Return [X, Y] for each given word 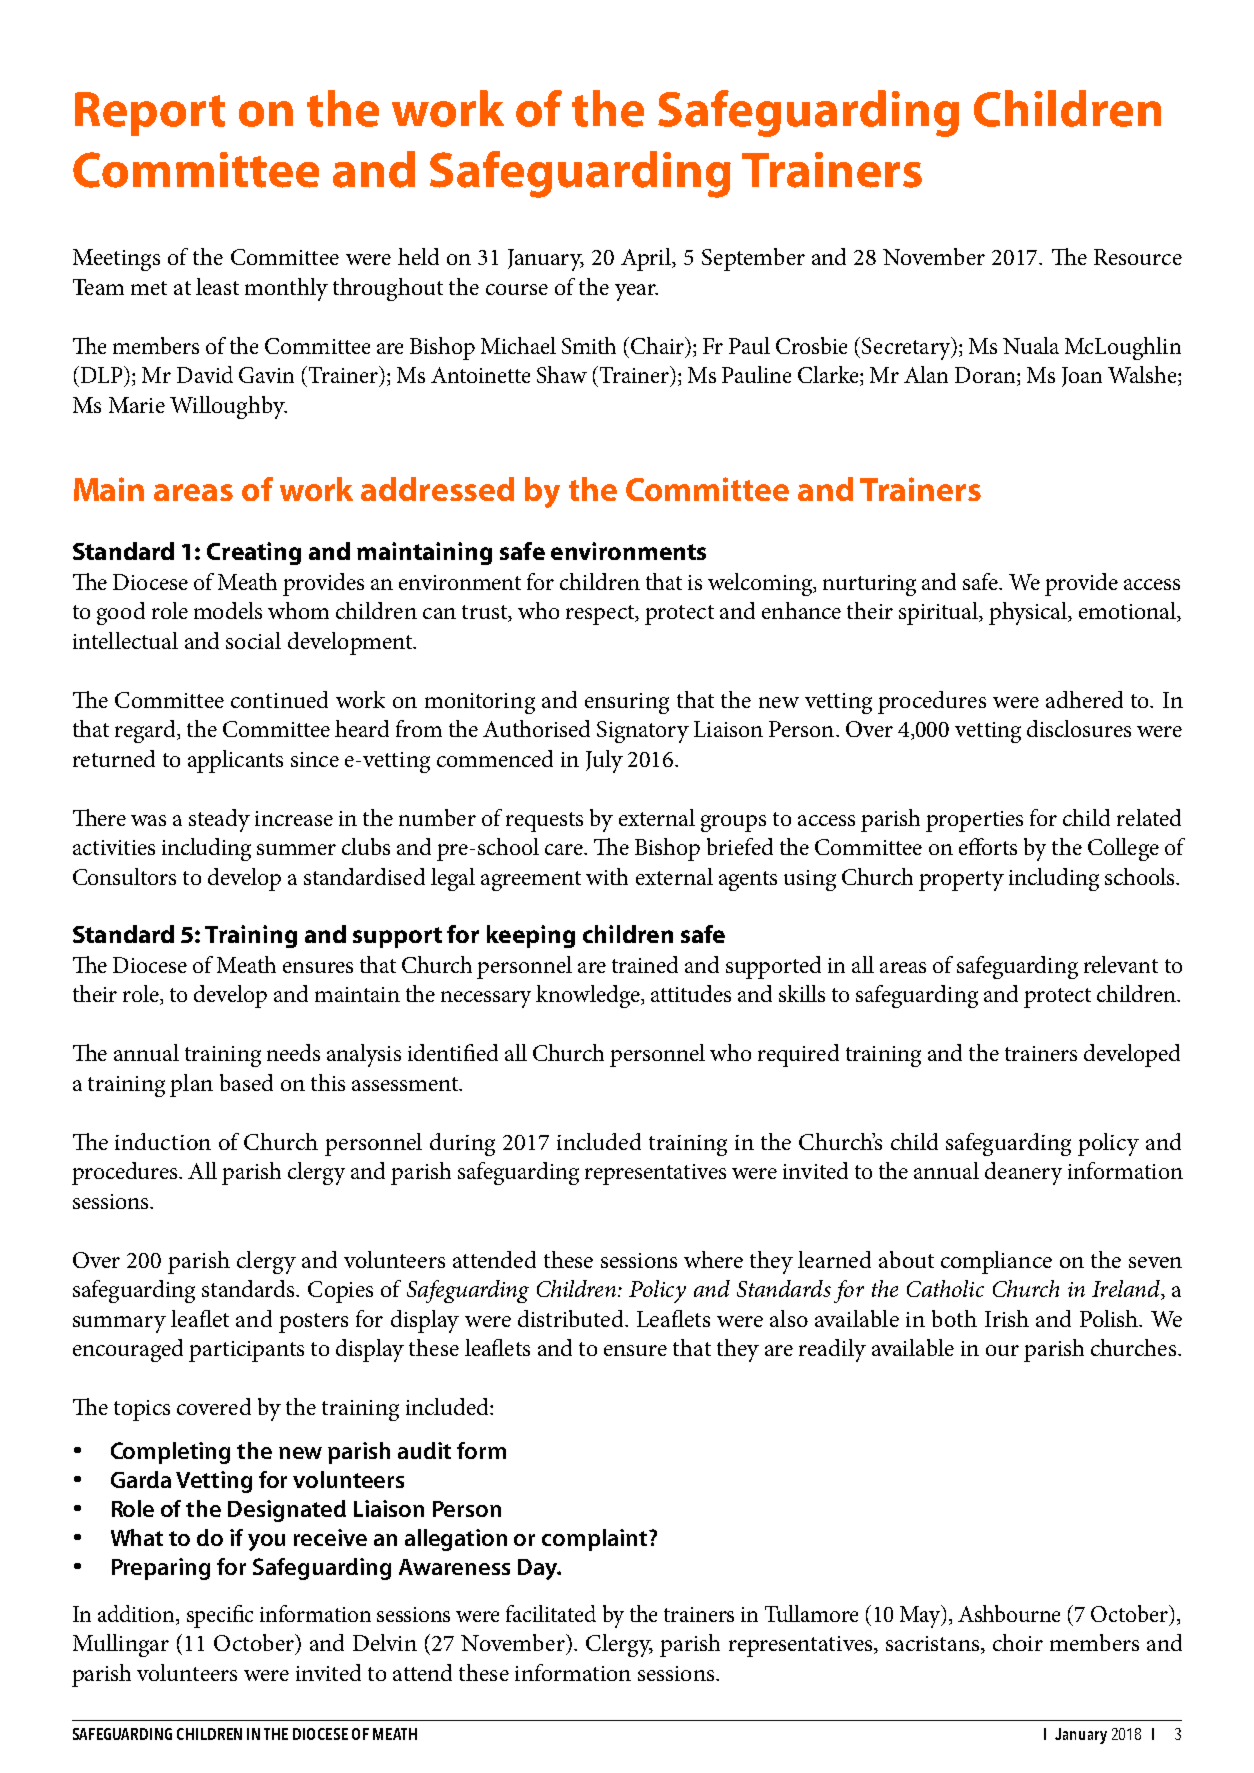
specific [220, 1616]
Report [150, 114]
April [647, 259]
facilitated [551, 1613]
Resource [1138, 257]
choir [1018, 1642]
